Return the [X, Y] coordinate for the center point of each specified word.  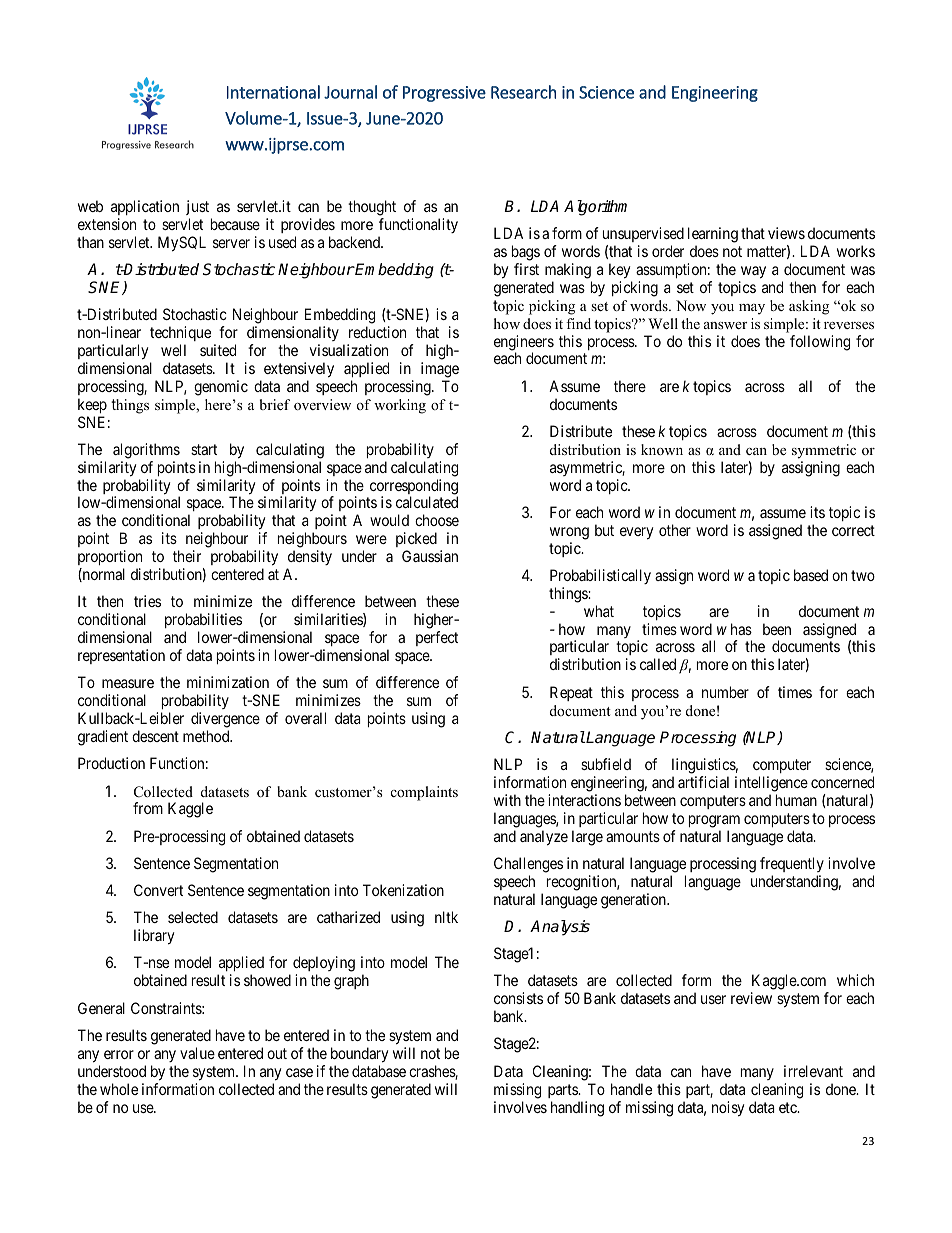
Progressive [444, 94]
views [786, 233]
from [148, 808]
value [197, 1053]
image [440, 370]
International [273, 92]
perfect [437, 638]
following [820, 343]
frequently [792, 864]
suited [218, 350]
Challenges [528, 865]
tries [147, 601]
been [777, 629]
